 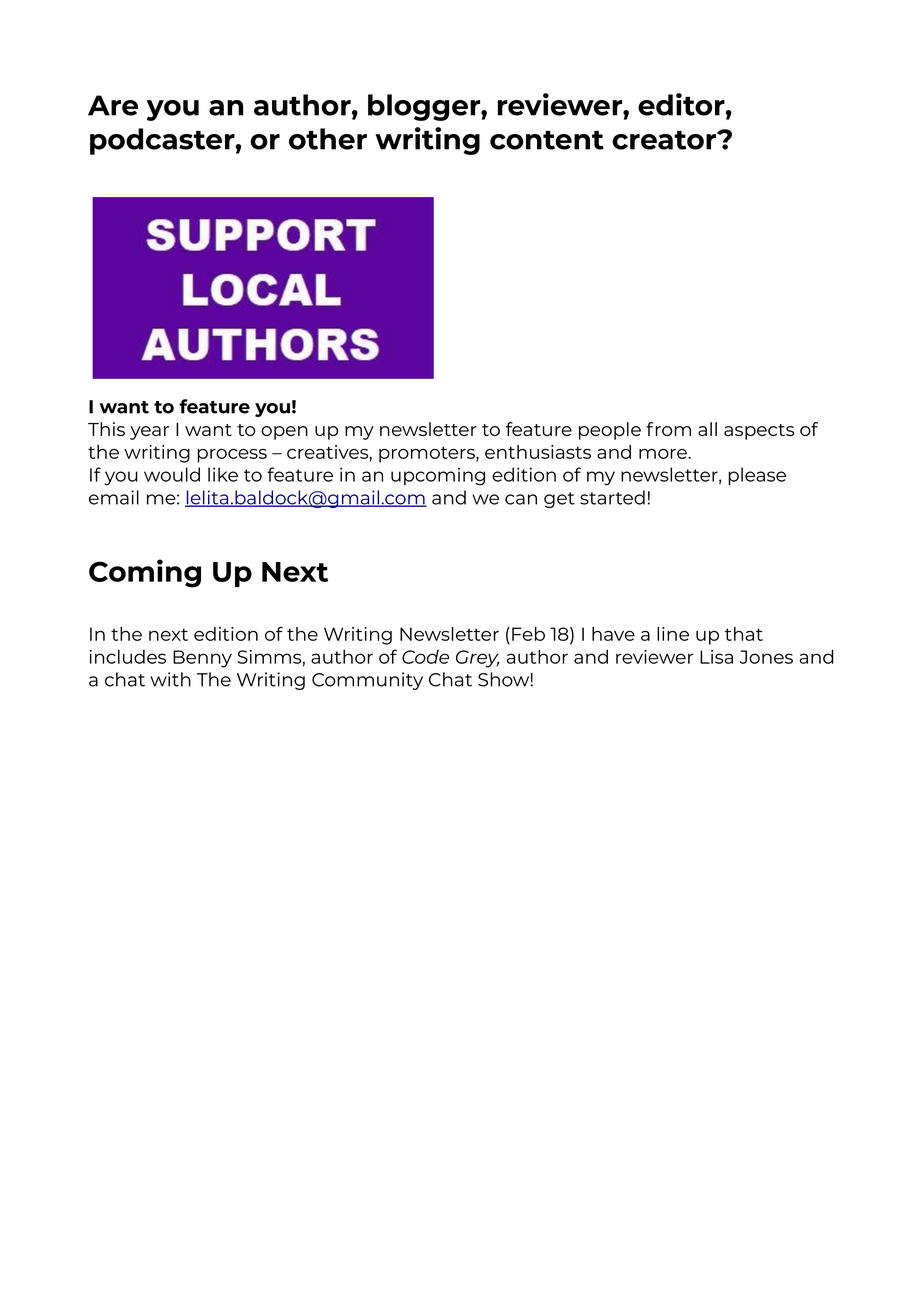 I want to click on creator, so click(x=665, y=140).
